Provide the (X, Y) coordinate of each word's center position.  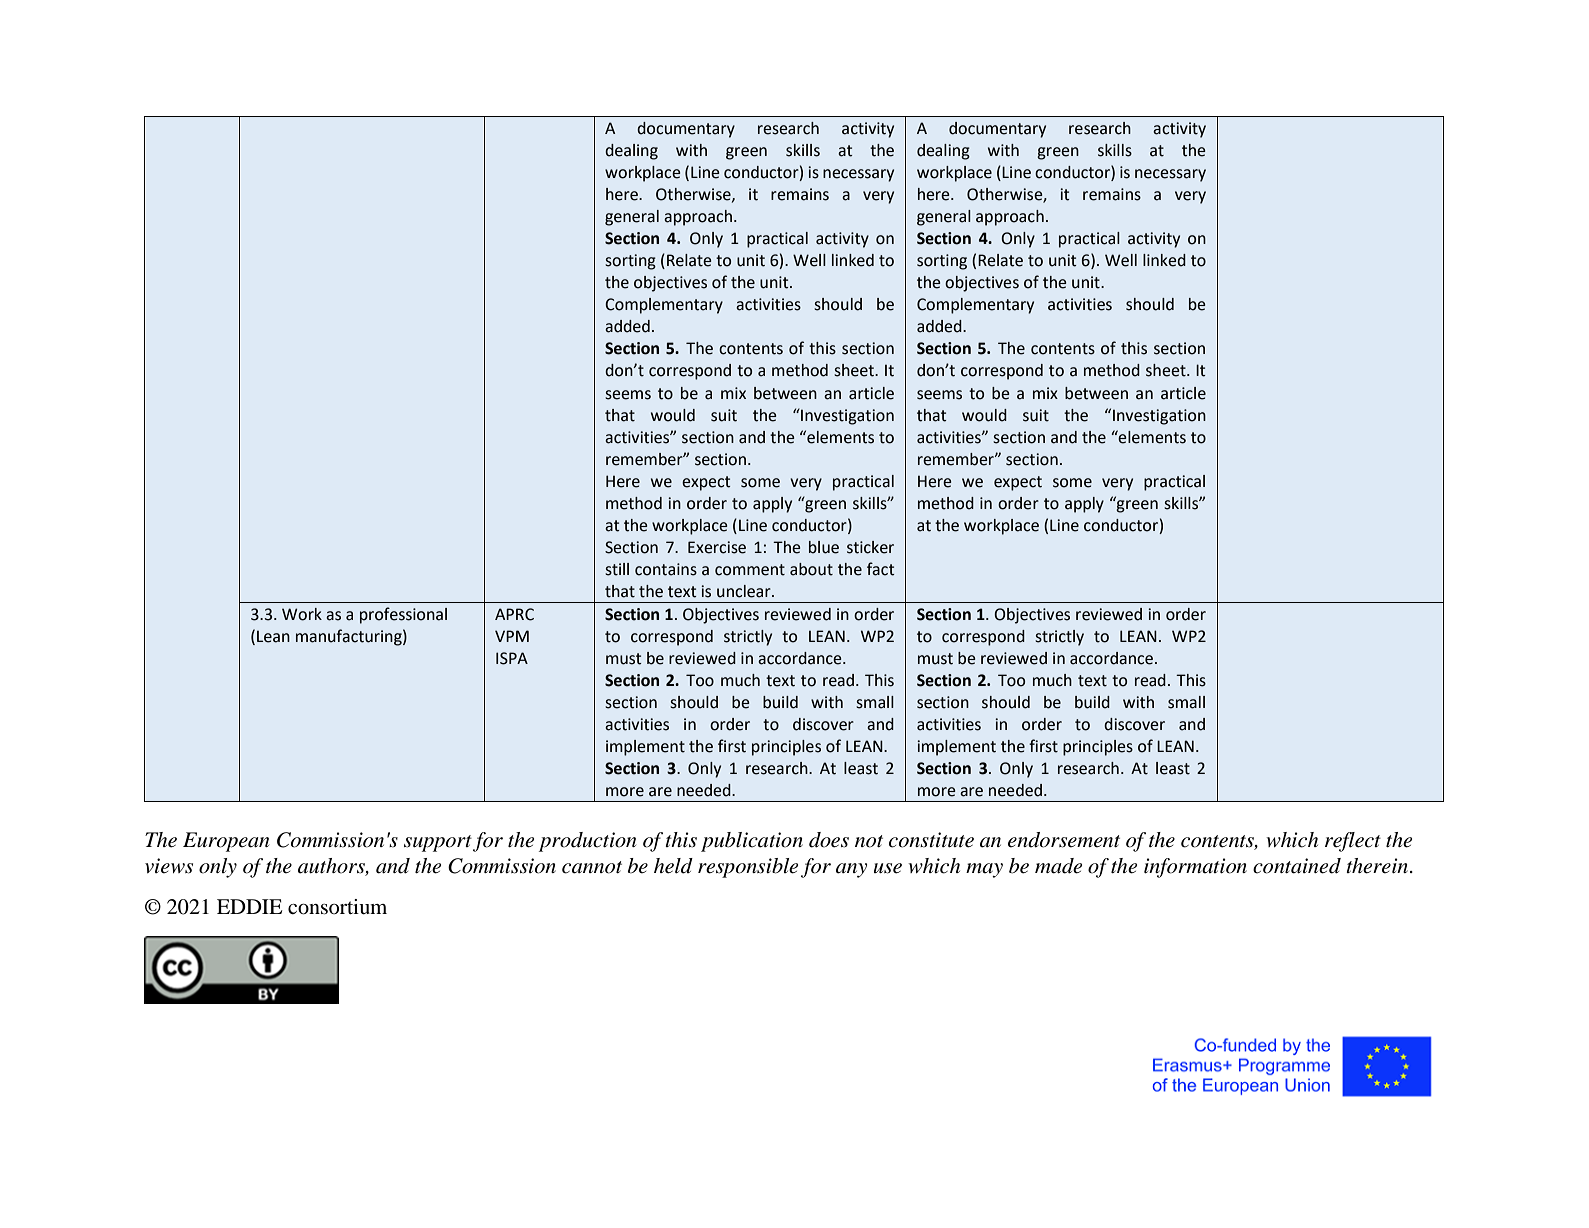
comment (750, 570)
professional (403, 615)
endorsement (1064, 840)
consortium (337, 907)
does (829, 840)
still (617, 569)
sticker (870, 547)
